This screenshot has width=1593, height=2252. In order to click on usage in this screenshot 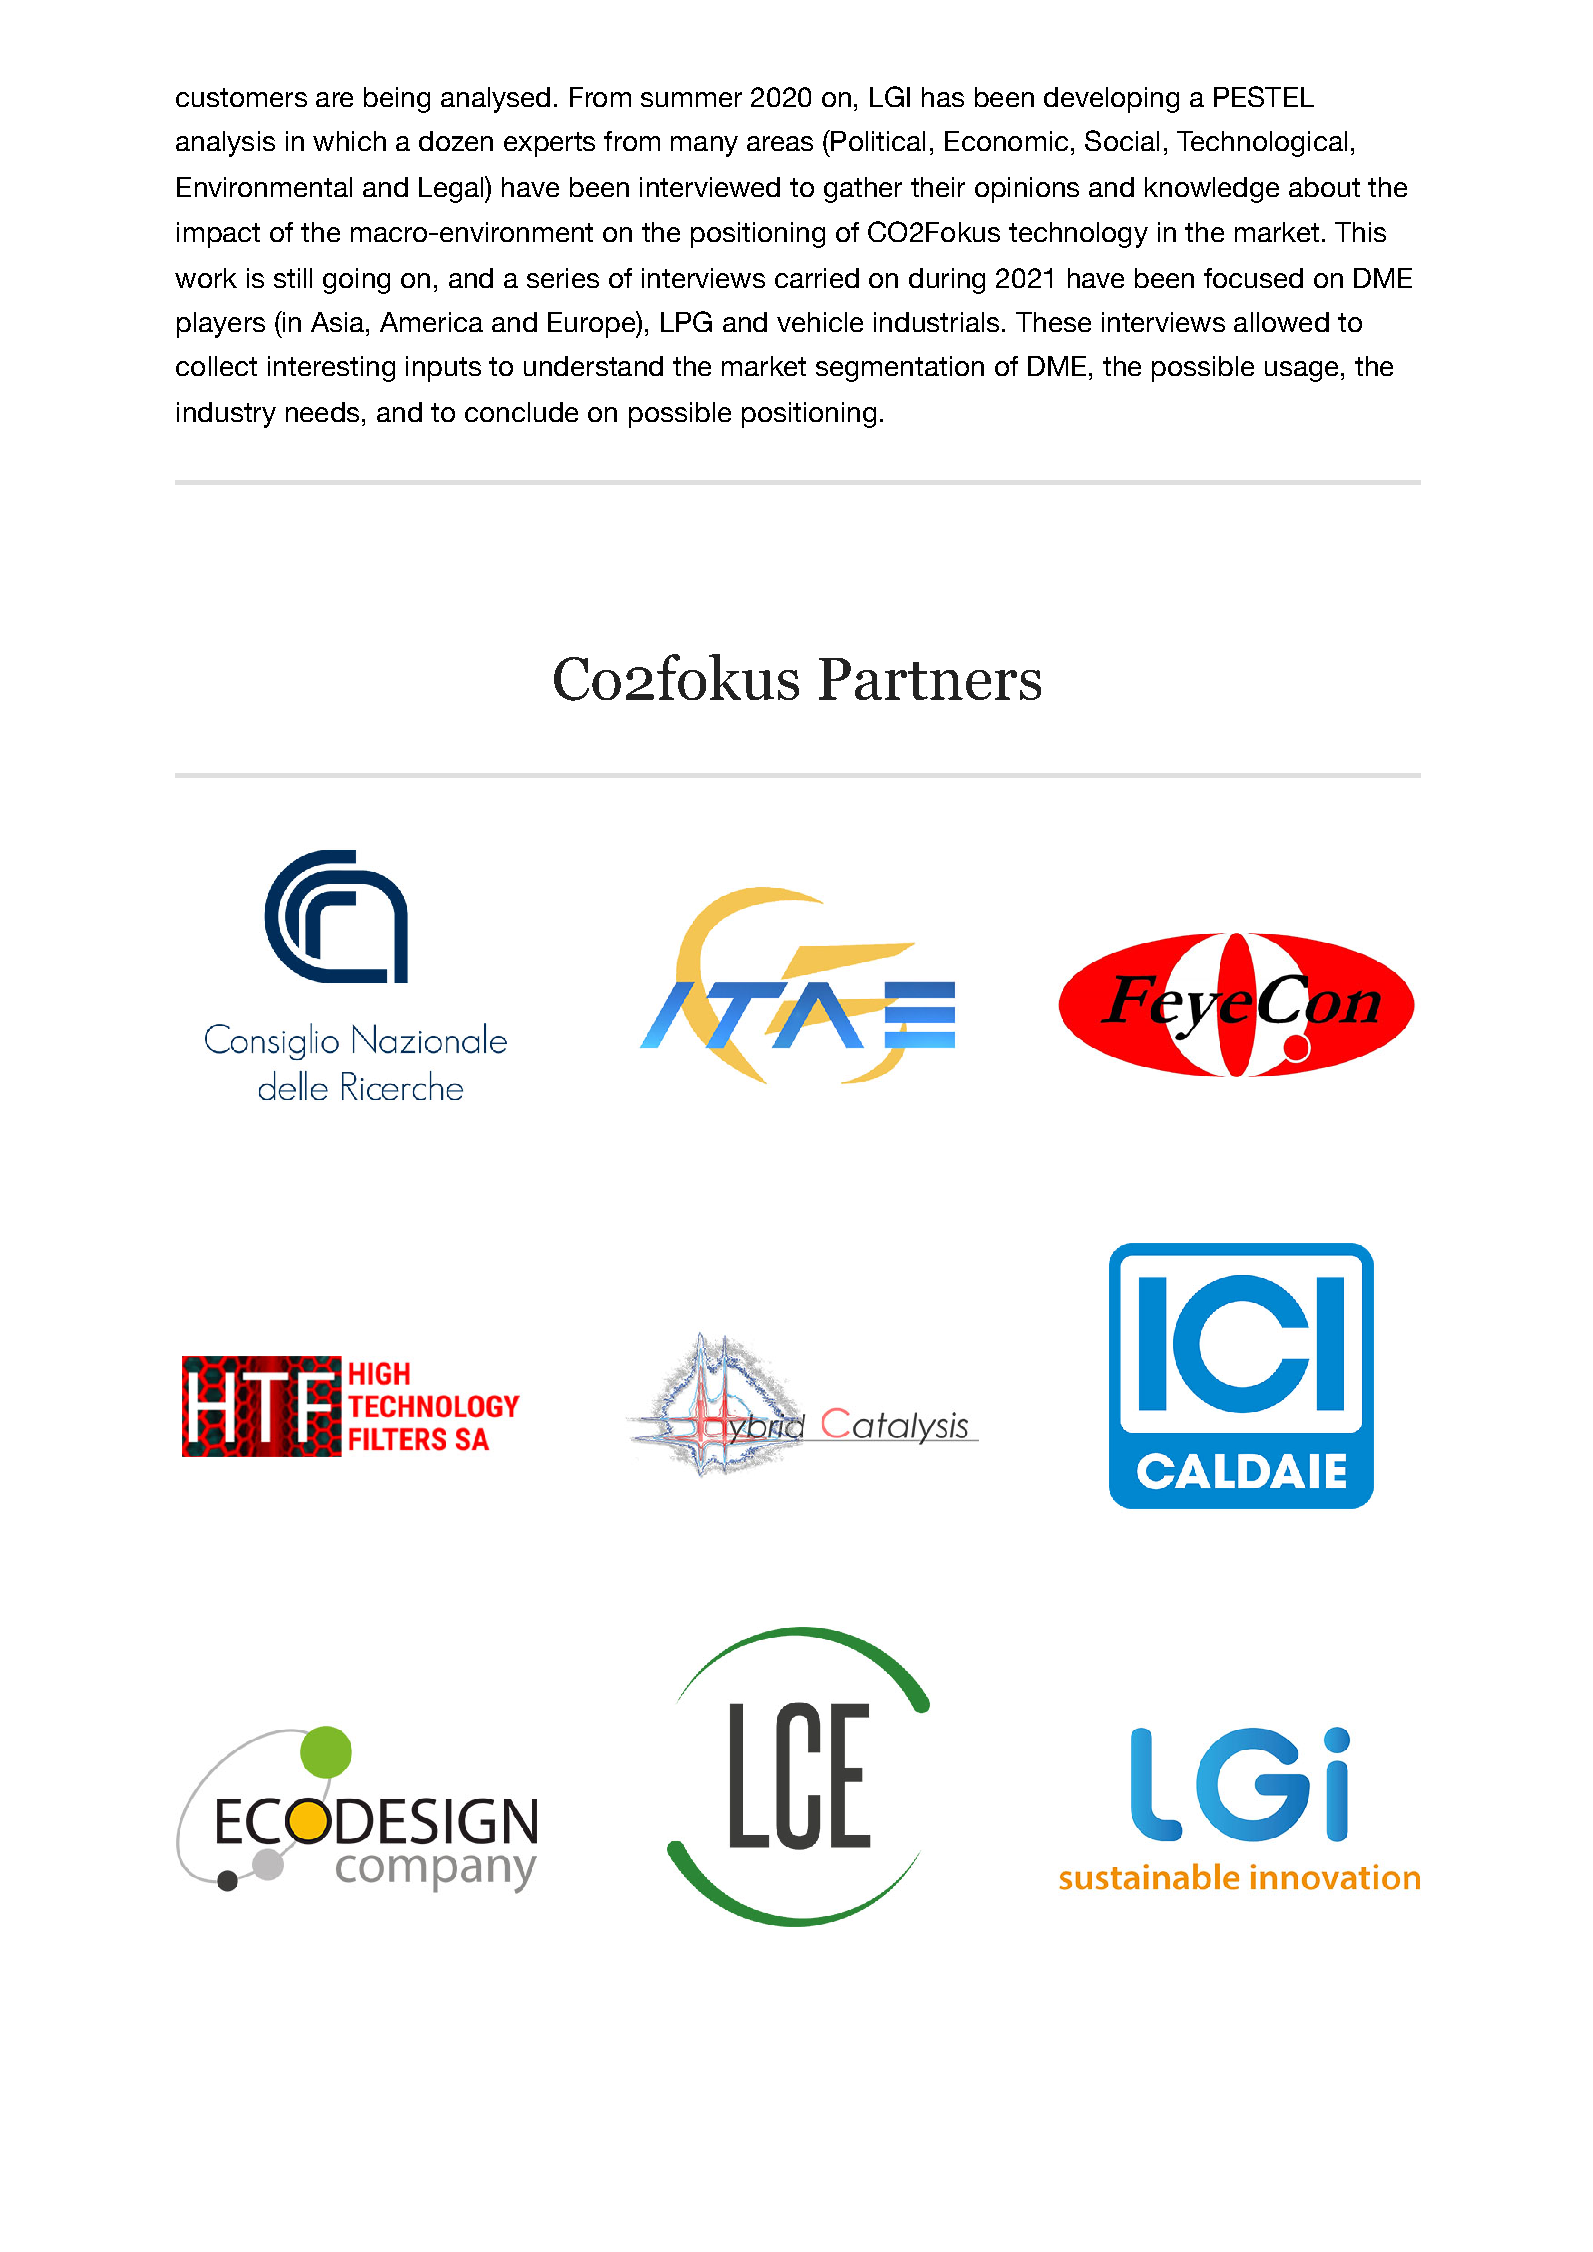, I will do `click(1301, 371)`.
